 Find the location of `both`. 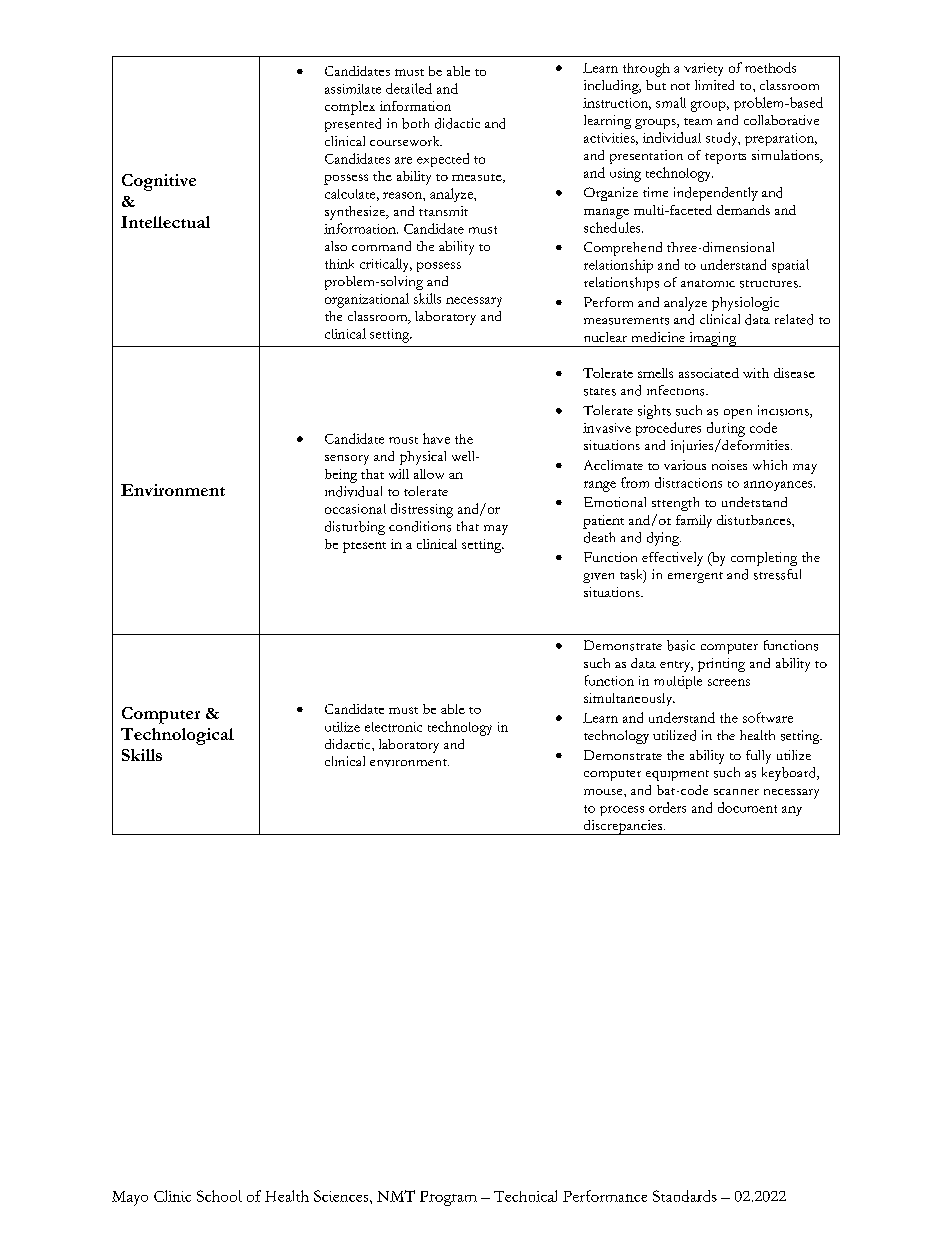

both is located at coordinates (415, 123).
